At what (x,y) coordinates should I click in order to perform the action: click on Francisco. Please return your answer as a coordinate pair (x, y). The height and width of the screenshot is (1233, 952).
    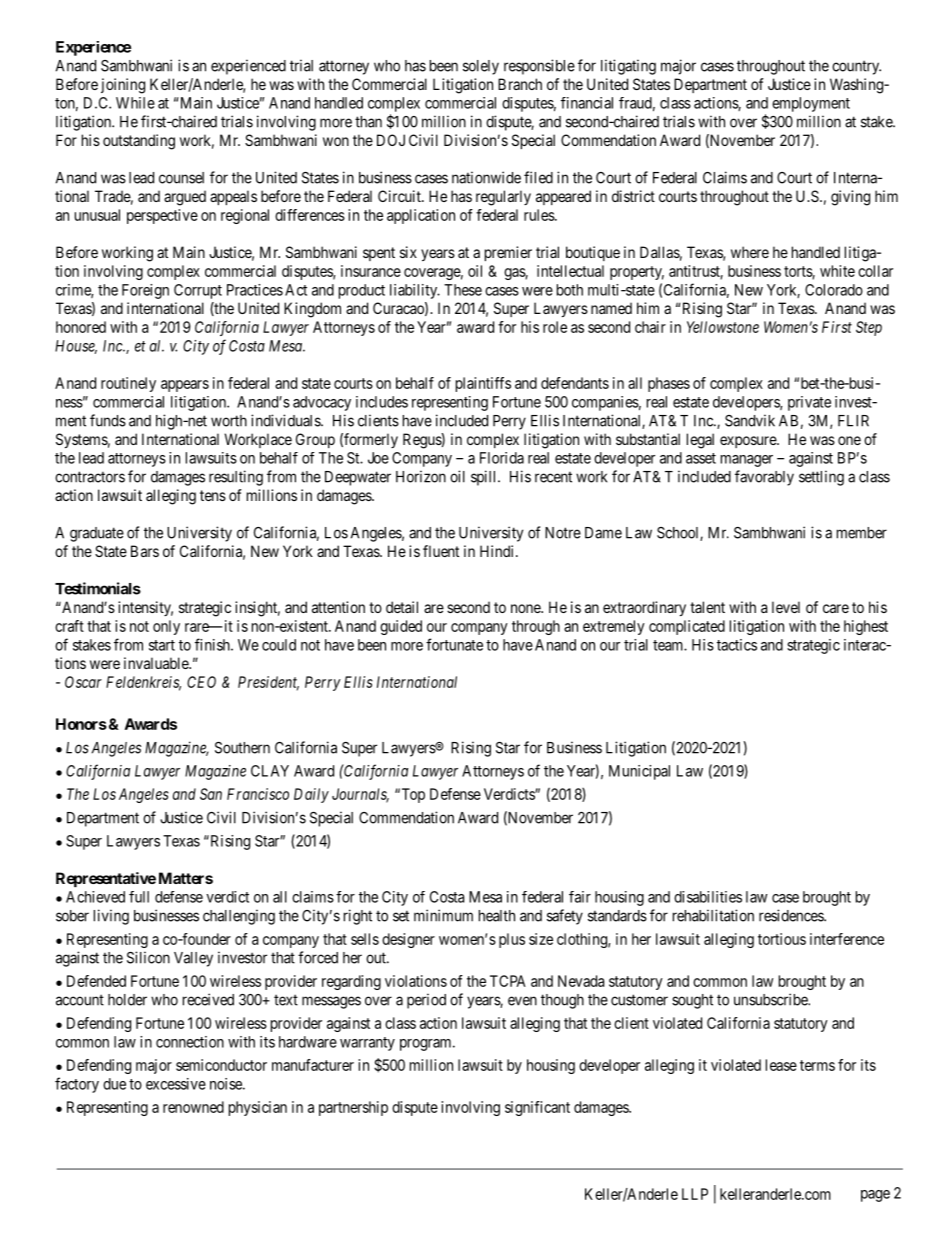
    Looking at the image, I should click on (258, 794).
